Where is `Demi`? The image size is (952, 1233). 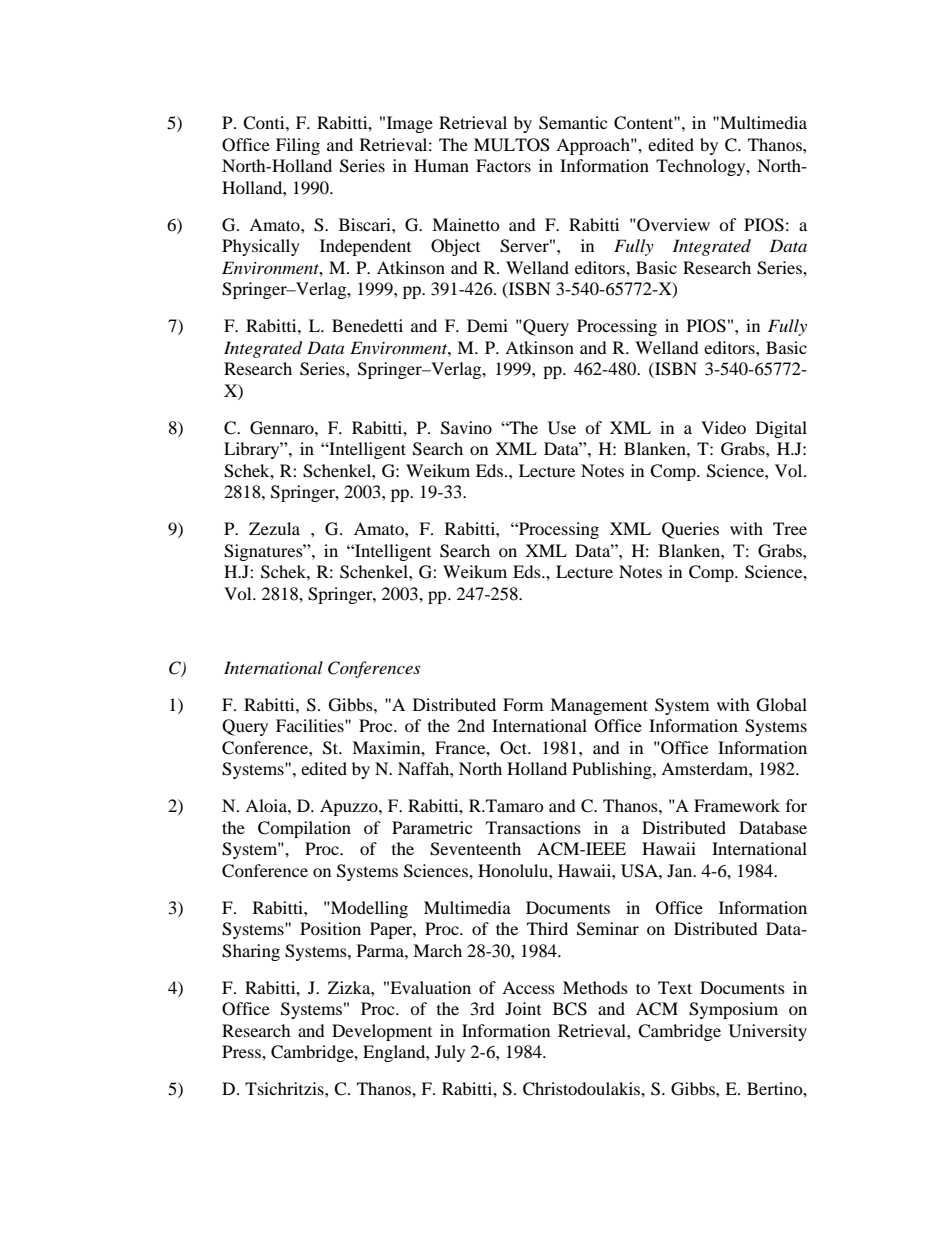
Demi is located at coordinates (487, 325).
